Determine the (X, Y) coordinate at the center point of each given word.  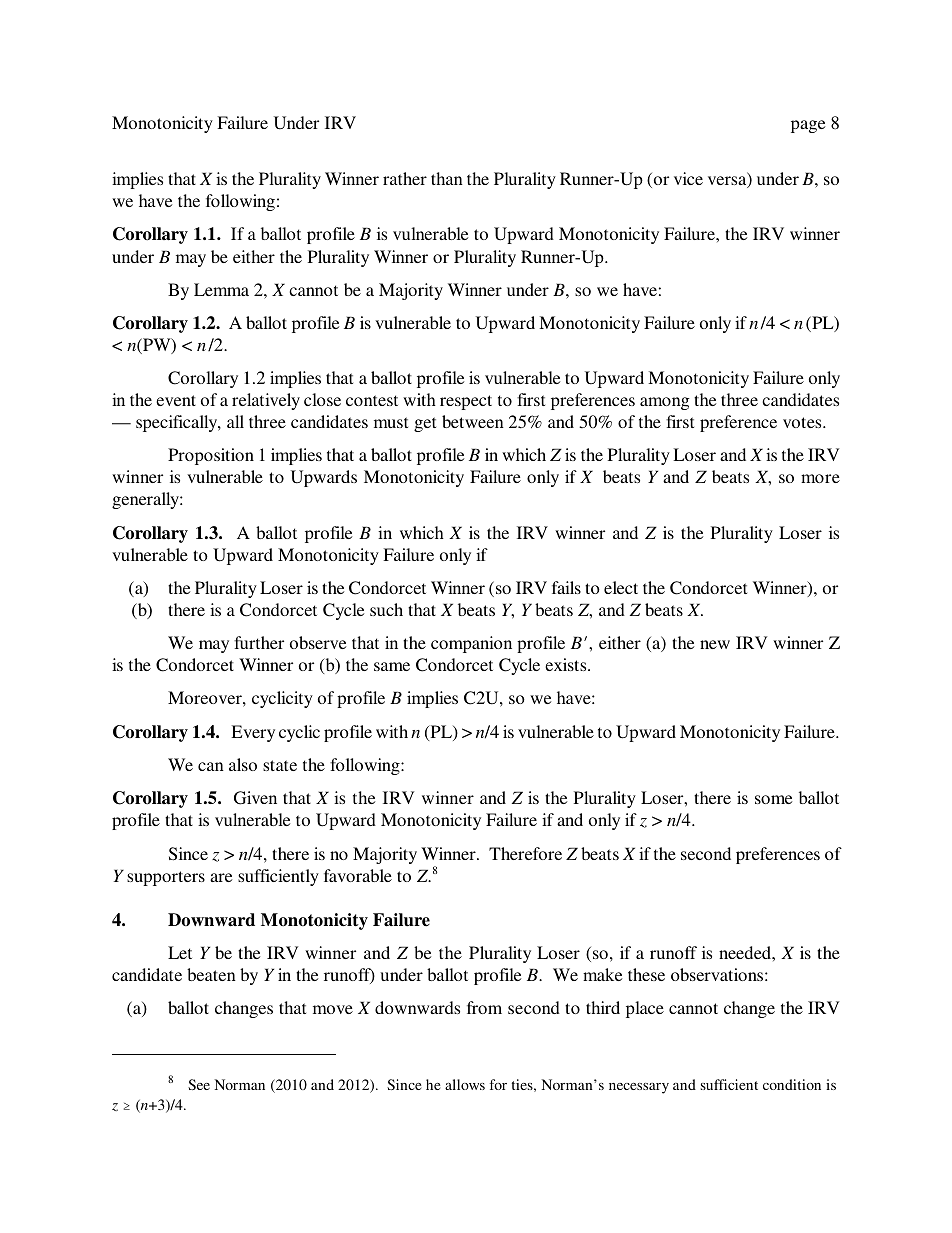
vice (688, 178)
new (715, 644)
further (259, 642)
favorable (358, 875)
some (773, 799)
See (199, 1084)
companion (471, 644)
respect (466, 402)
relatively (266, 401)
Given (255, 798)
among (665, 403)
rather (405, 178)
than (447, 178)
